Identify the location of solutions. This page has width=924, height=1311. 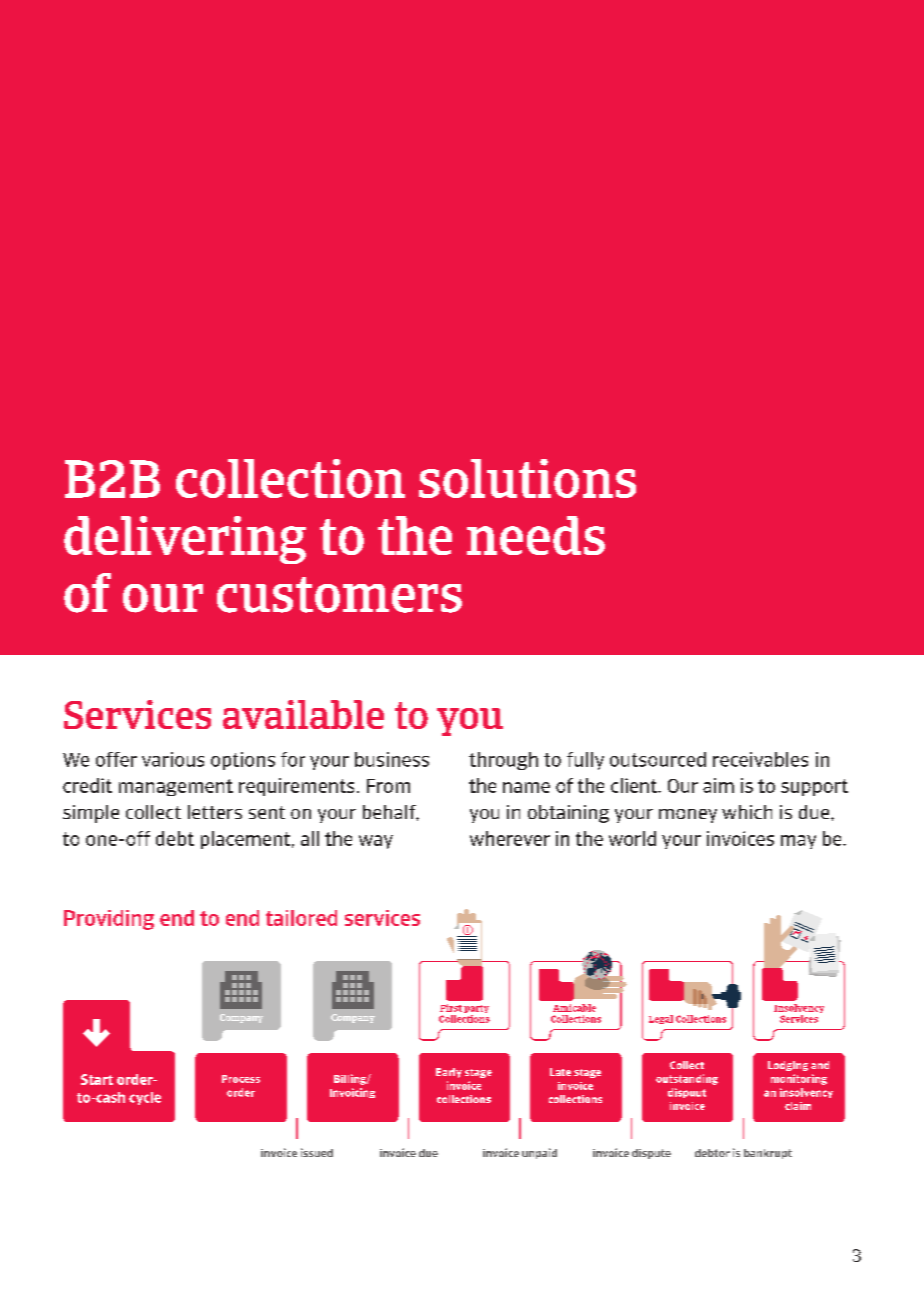
(527, 478).
